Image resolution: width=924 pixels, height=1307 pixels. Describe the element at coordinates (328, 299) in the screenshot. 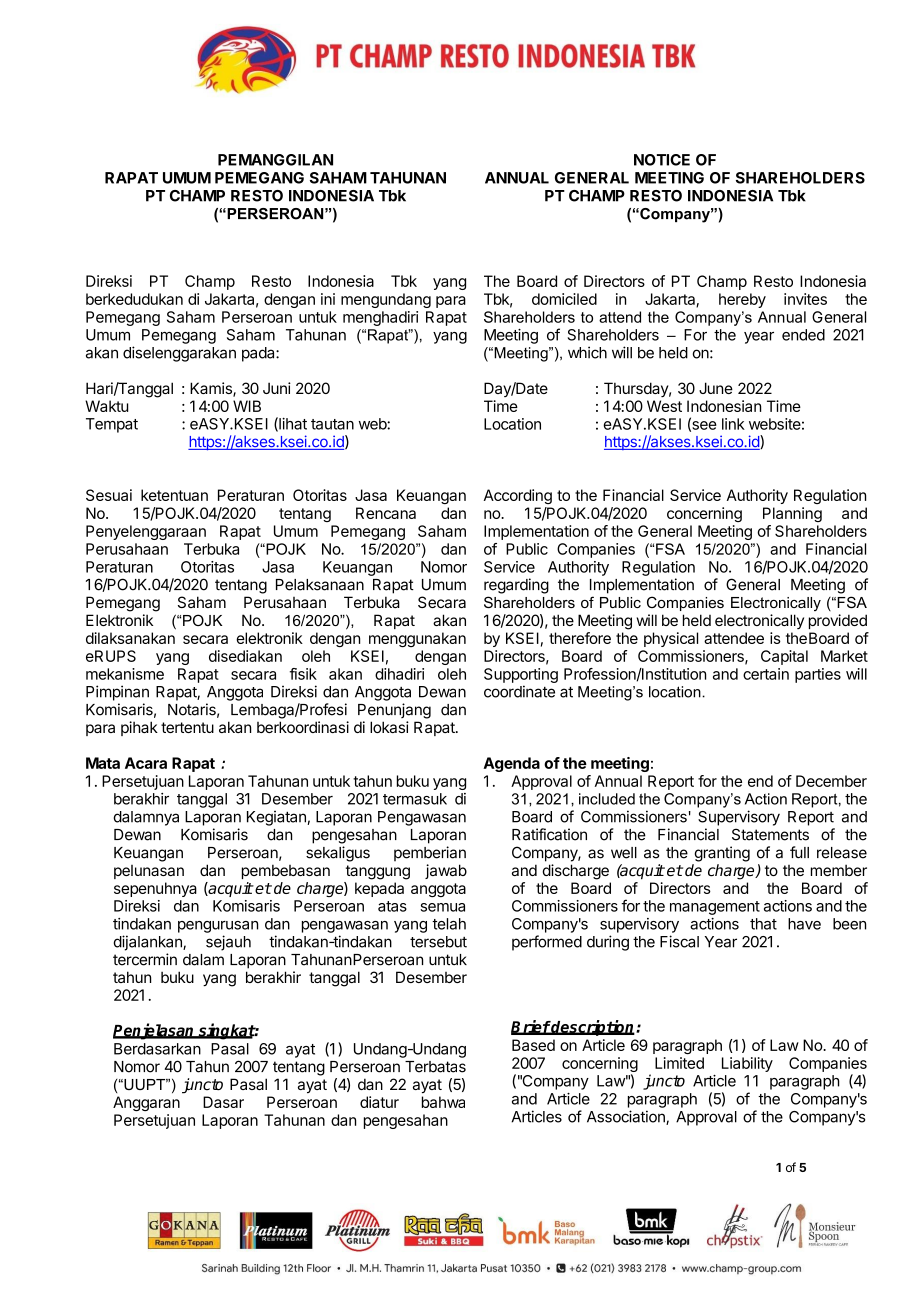

I see `ini` at that location.
